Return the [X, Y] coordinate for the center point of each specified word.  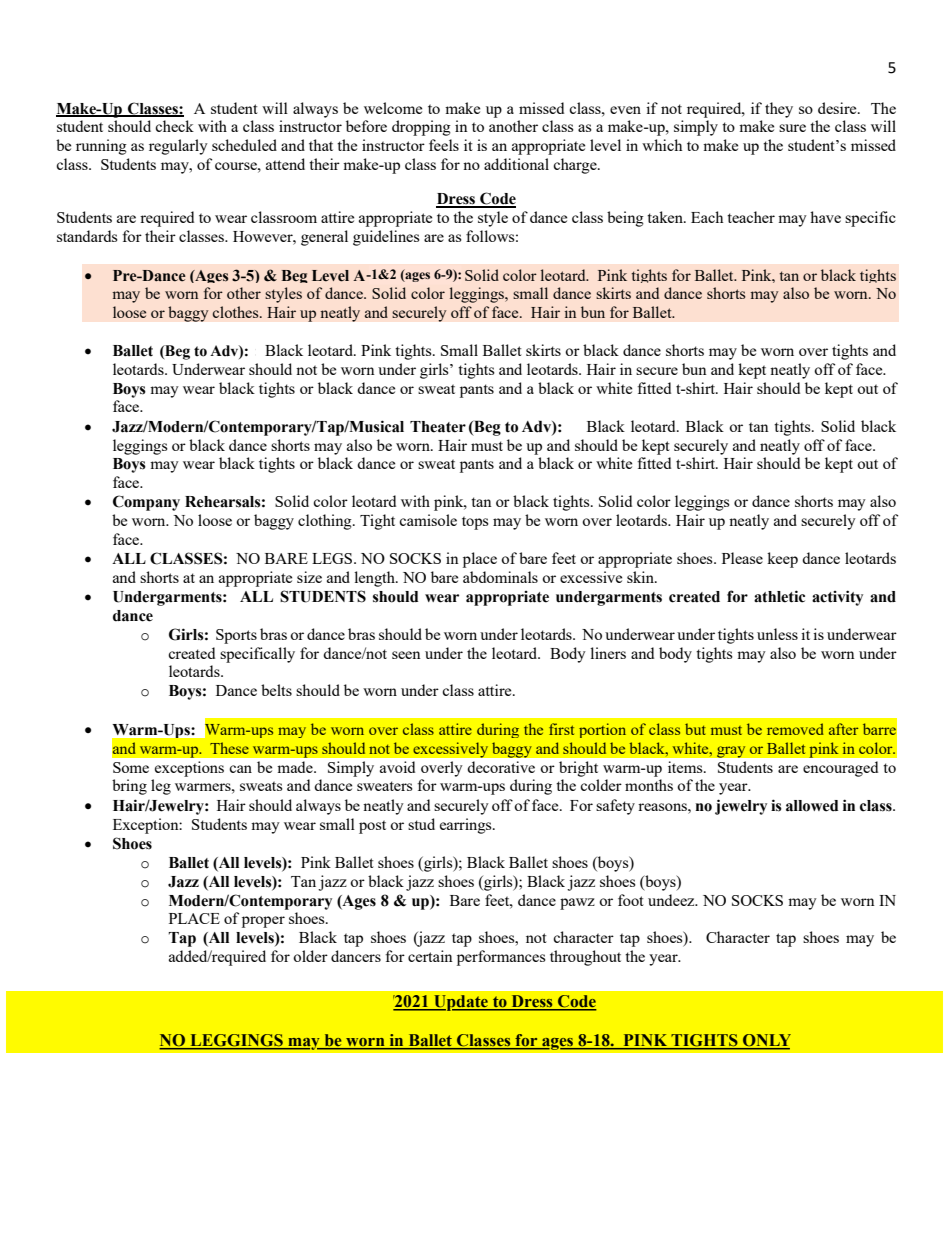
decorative [501, 767]
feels [444, 145]
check [174, 126]
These [229, 748]
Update [461, 1003]
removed [795, 729]
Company [146, 503]
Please [742, 558]
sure [792, 128]
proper [263, 922]
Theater [438, 427]
